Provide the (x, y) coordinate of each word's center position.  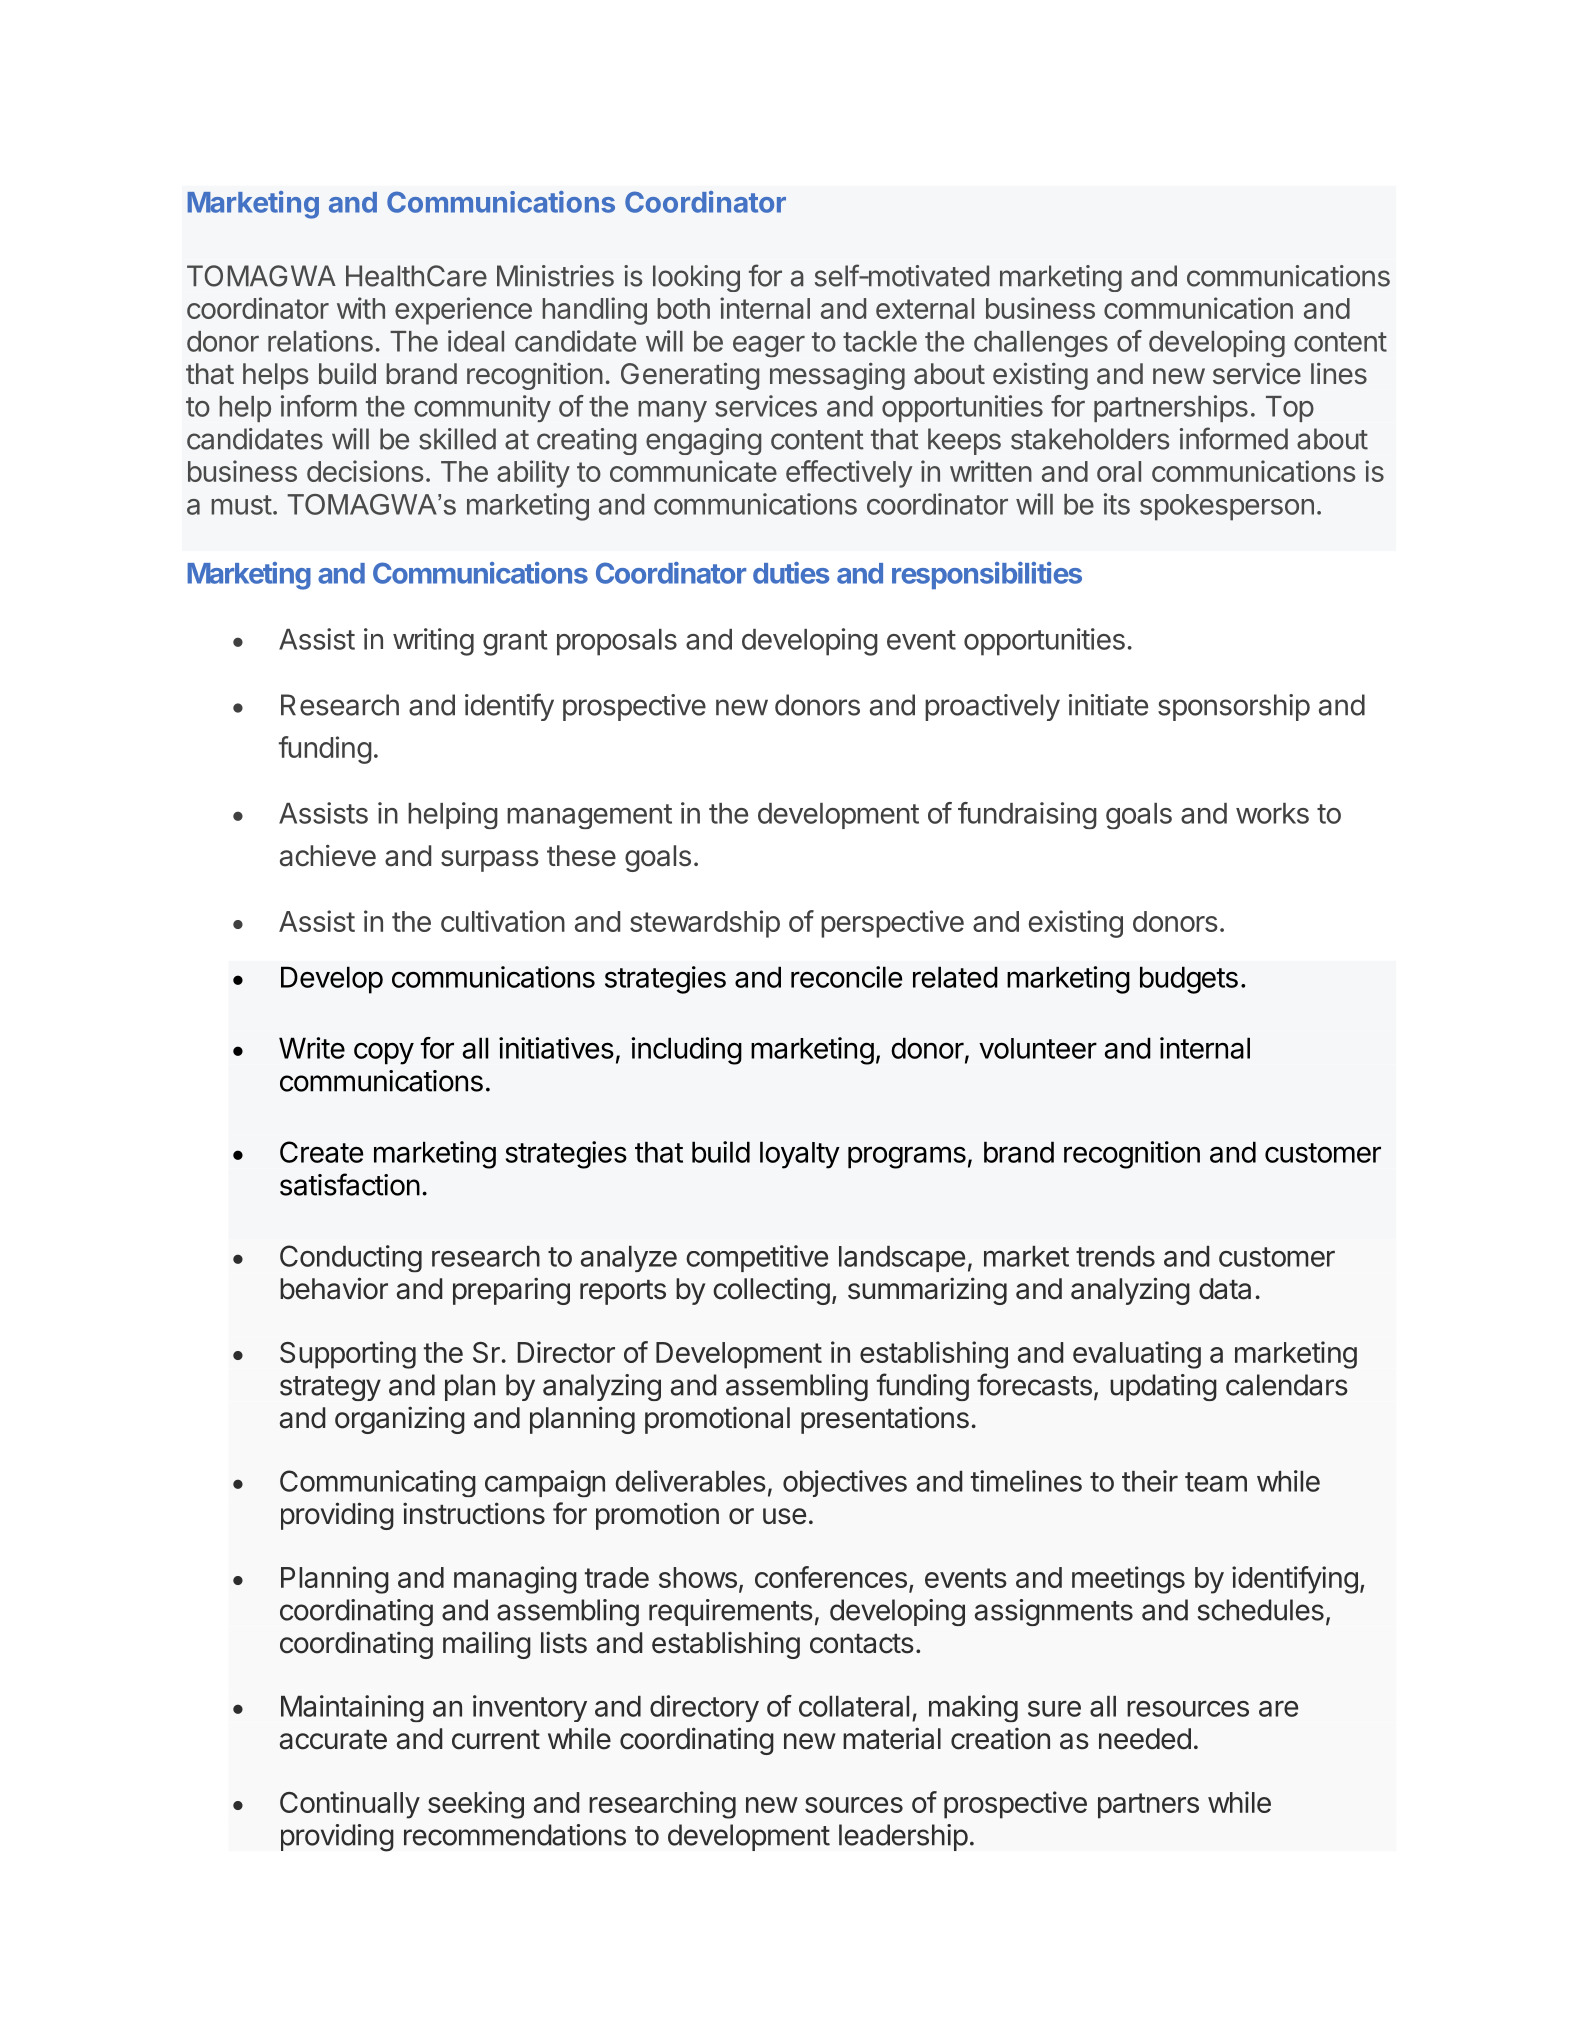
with (361, 308)
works (1272, 813)
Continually (350, 1805)
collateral (854, 1706)
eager (769, 346)
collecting (771, 1291)
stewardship (705, 924)
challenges (1041, 344)
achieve (328, 855)
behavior (334, 1288)
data (1225, 1289)
